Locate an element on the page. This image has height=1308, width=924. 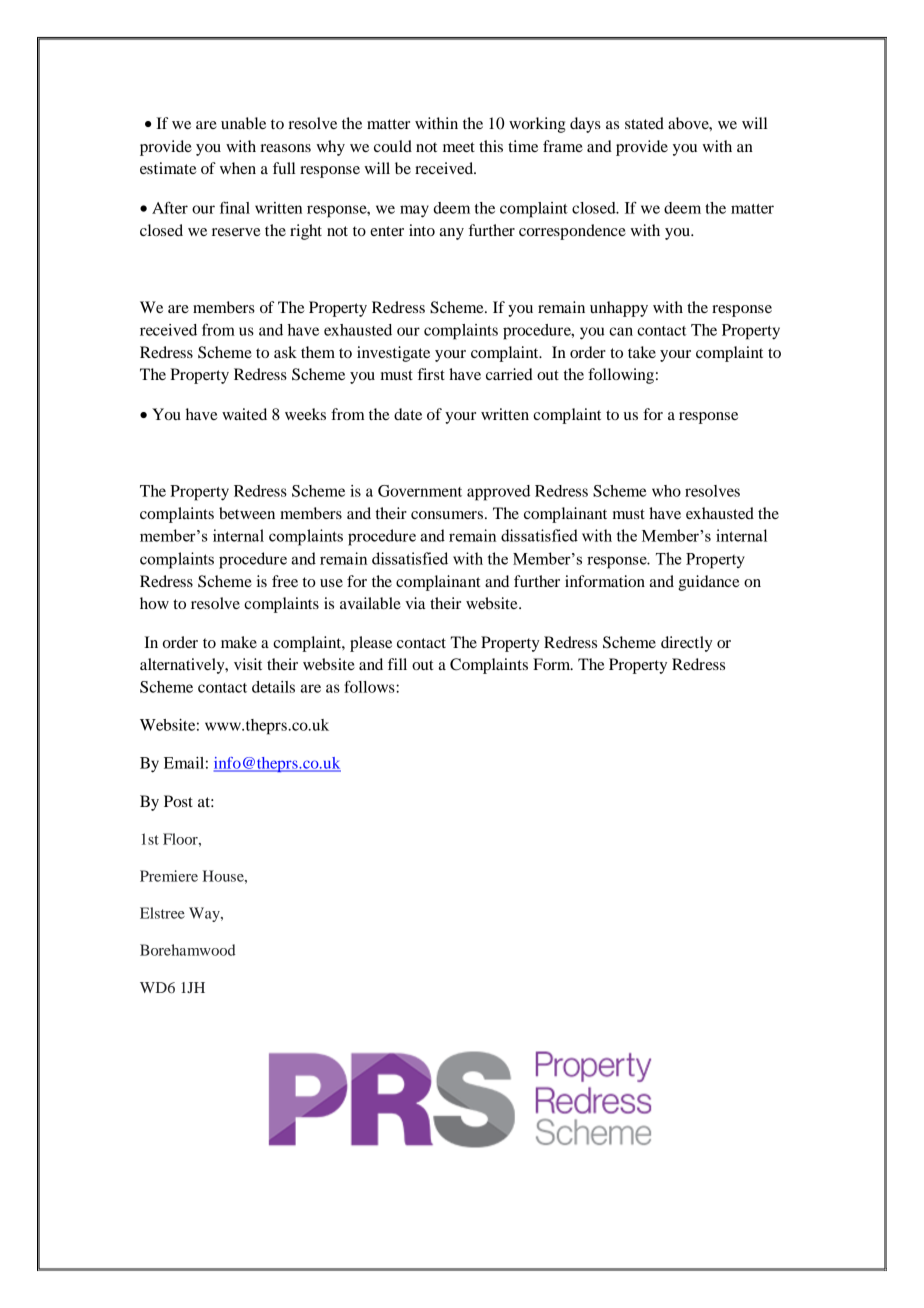
Way is located at coordinates (205, 914).
